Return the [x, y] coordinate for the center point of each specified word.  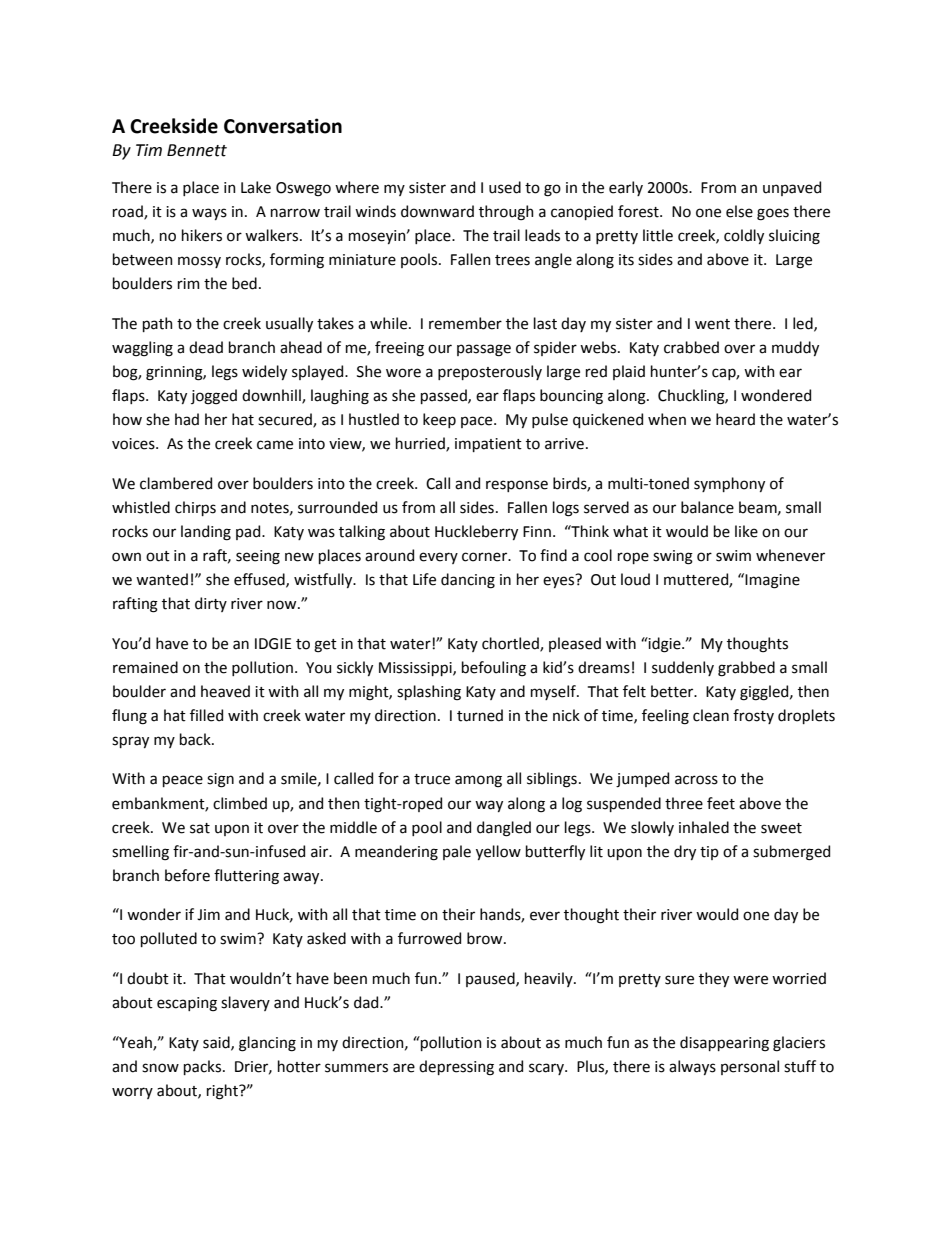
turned [480, 715]
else [739, 211]
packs [204, 1067]
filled [206, 715]
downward [437, 211]
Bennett [197, 150]
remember [465, 323]
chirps [195, 508]
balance [707, 507]
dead [206, 347]
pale [457, 852]
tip [709, 853]
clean [711, 715]
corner [486, 557]
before [187, 875]
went [712, 324]
